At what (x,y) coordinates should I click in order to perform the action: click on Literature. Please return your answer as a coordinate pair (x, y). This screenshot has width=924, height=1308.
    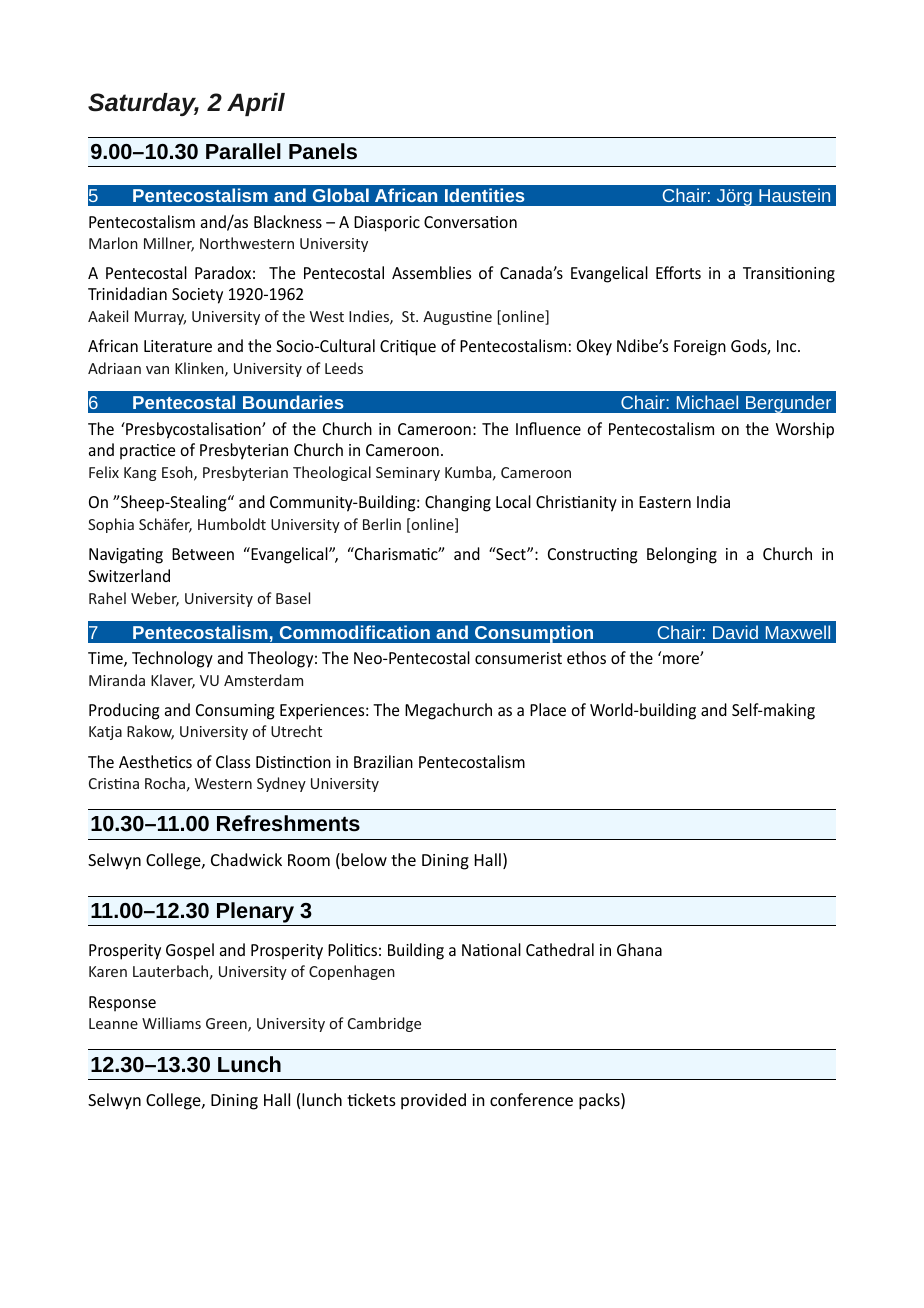
    Looking at the image, I should click on (178, 346).
